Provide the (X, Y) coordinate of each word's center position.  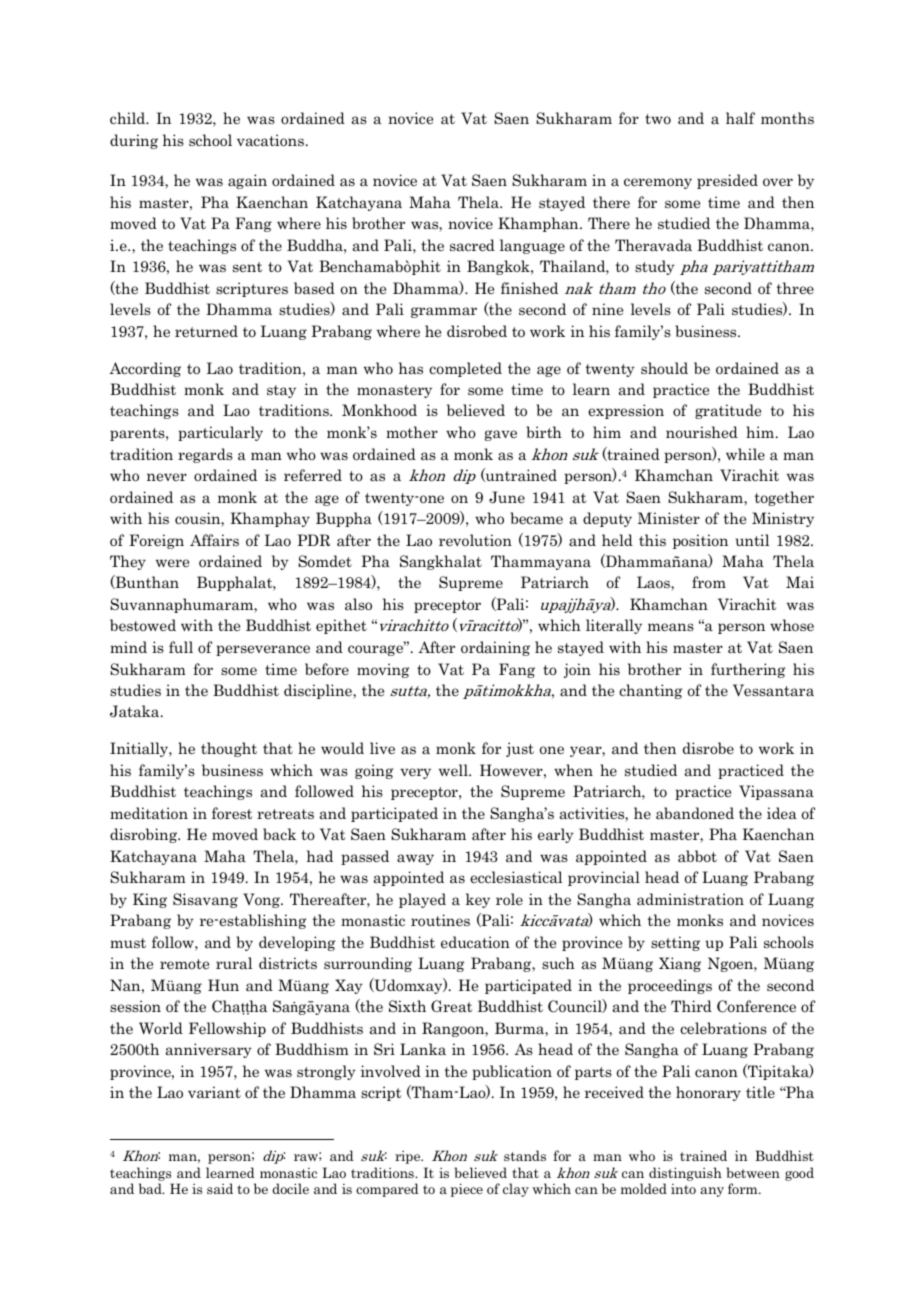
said (220, 1188)
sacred (472, 245)
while (745, 454)
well (454, 770)
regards (205, 455)
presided (727, 181)
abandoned (695, 813)
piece (467, 1190)
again (247, 181)
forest (232, 813)
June (507, 497)
